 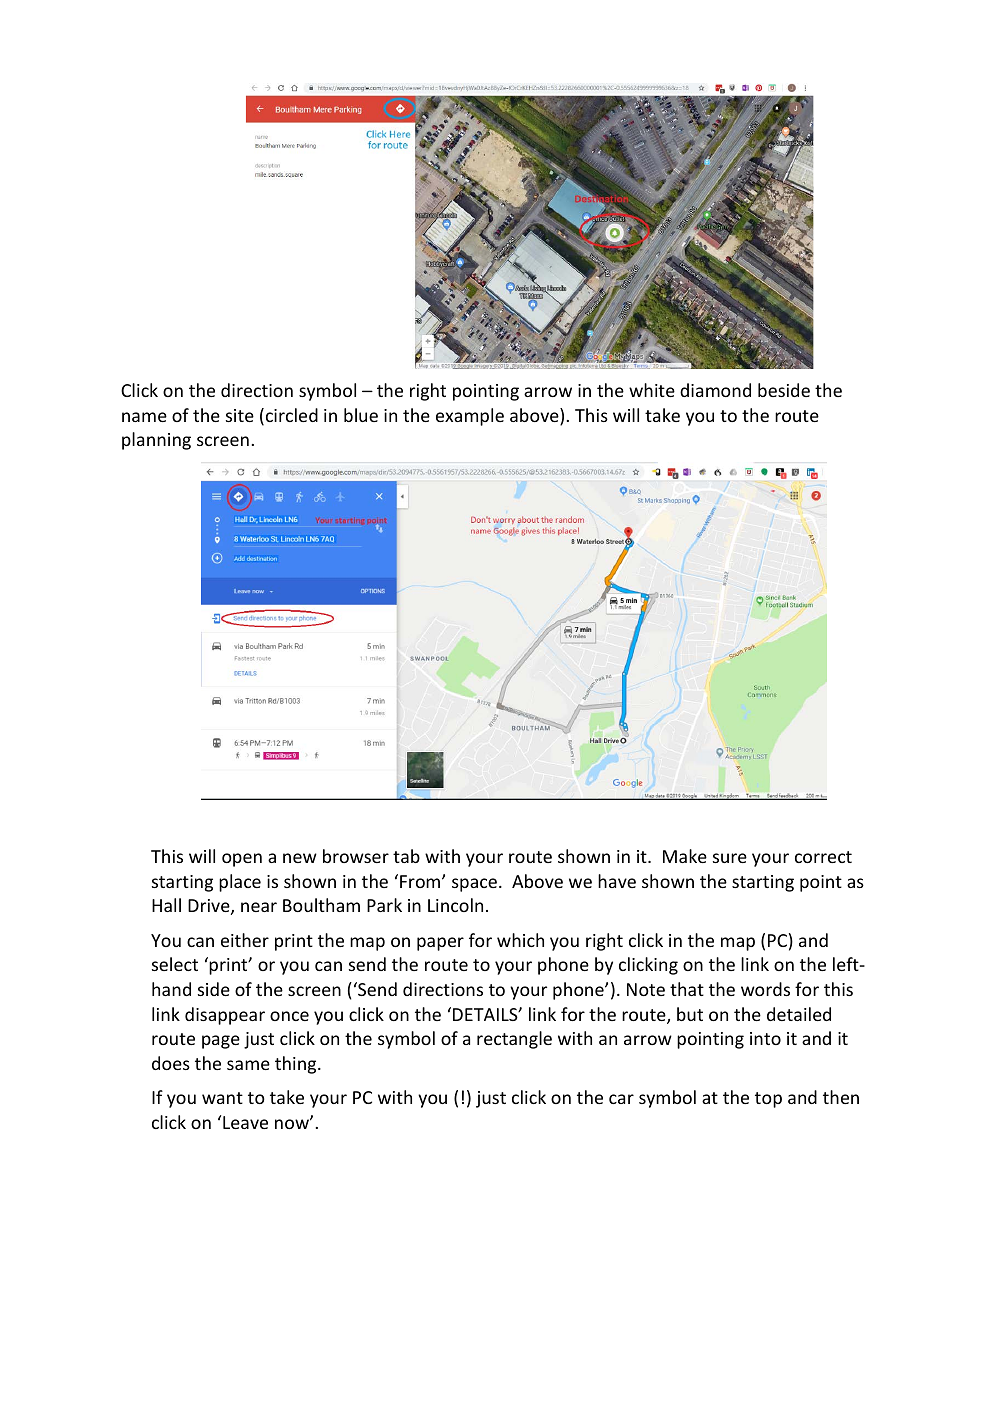 I want to click on white, so click(x=652, y=390).
